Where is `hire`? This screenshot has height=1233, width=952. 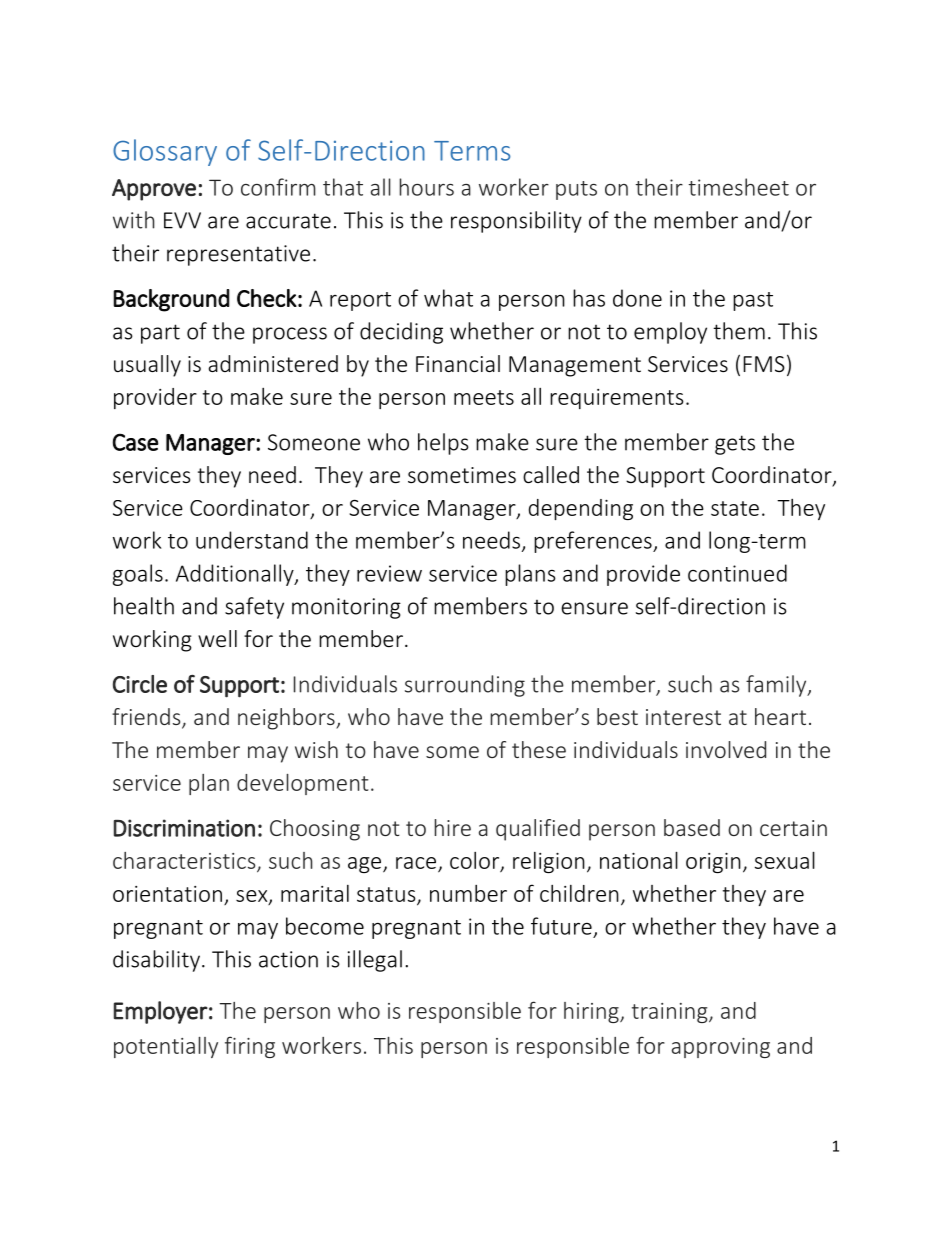 hire is located at coordinates (452, 827).
